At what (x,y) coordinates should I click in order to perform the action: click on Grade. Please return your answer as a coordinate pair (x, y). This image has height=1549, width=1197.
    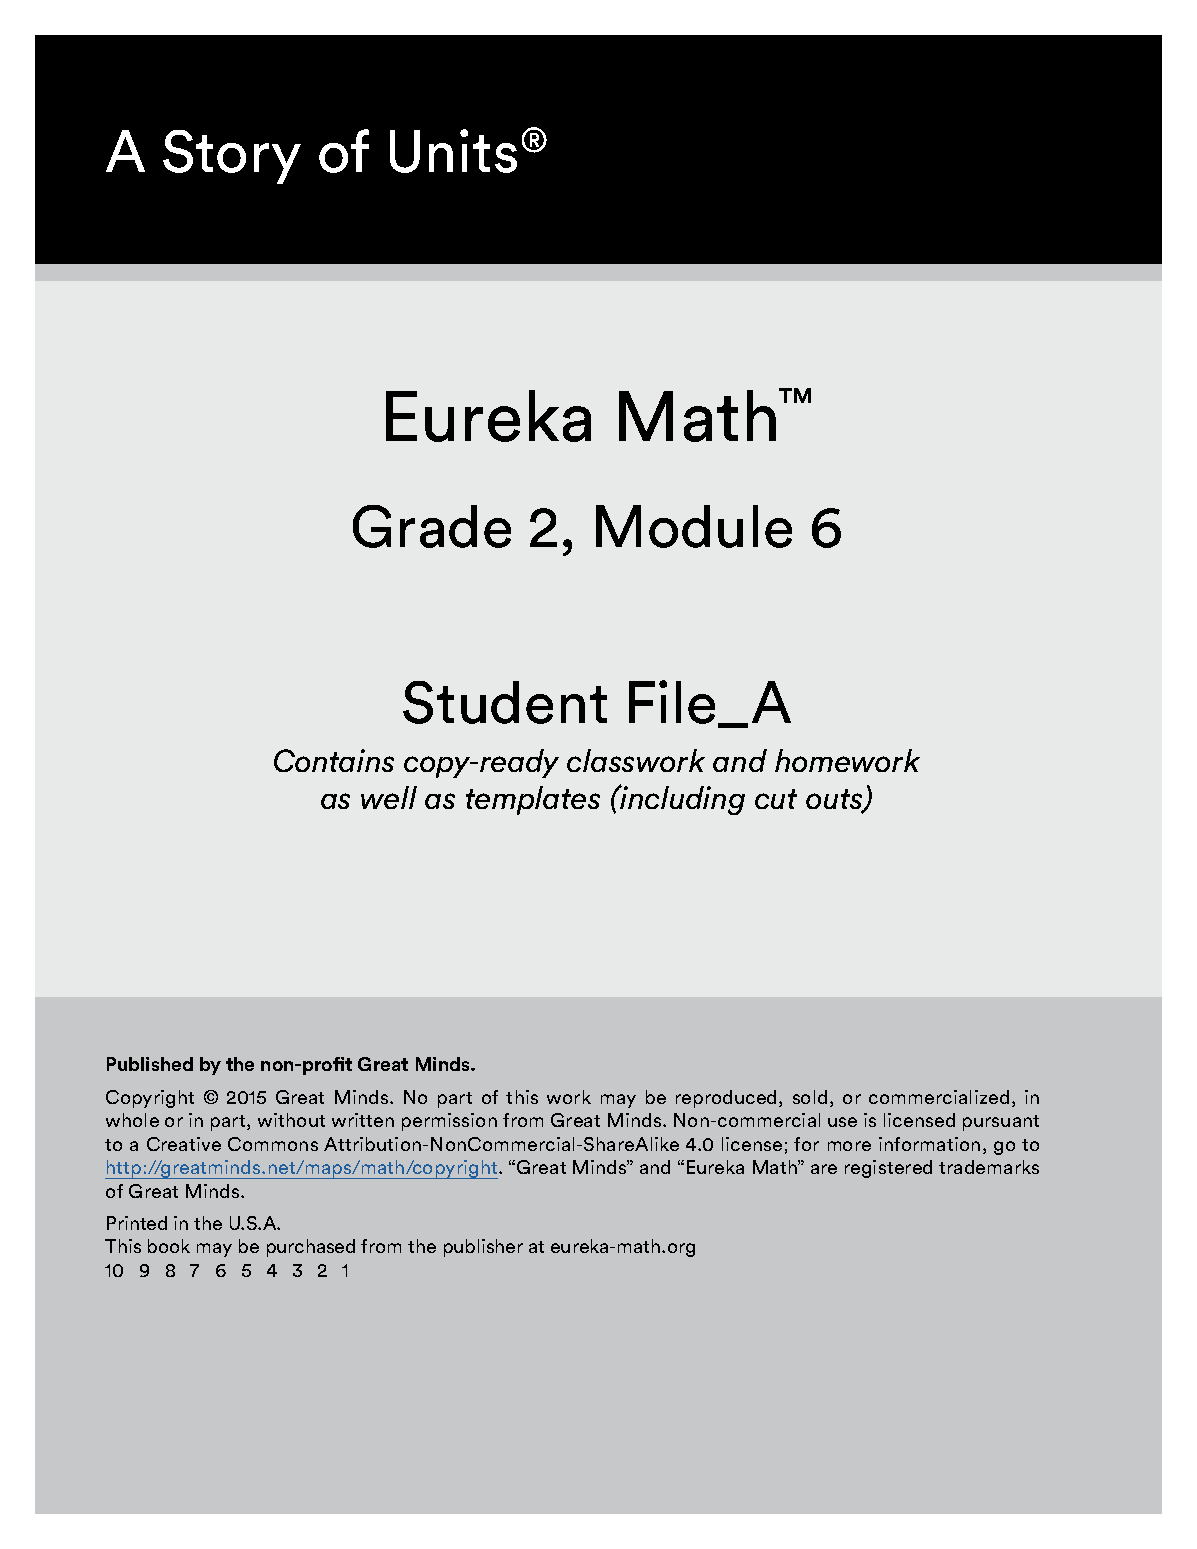
    Looking at the image, I should click on (432, 526).
